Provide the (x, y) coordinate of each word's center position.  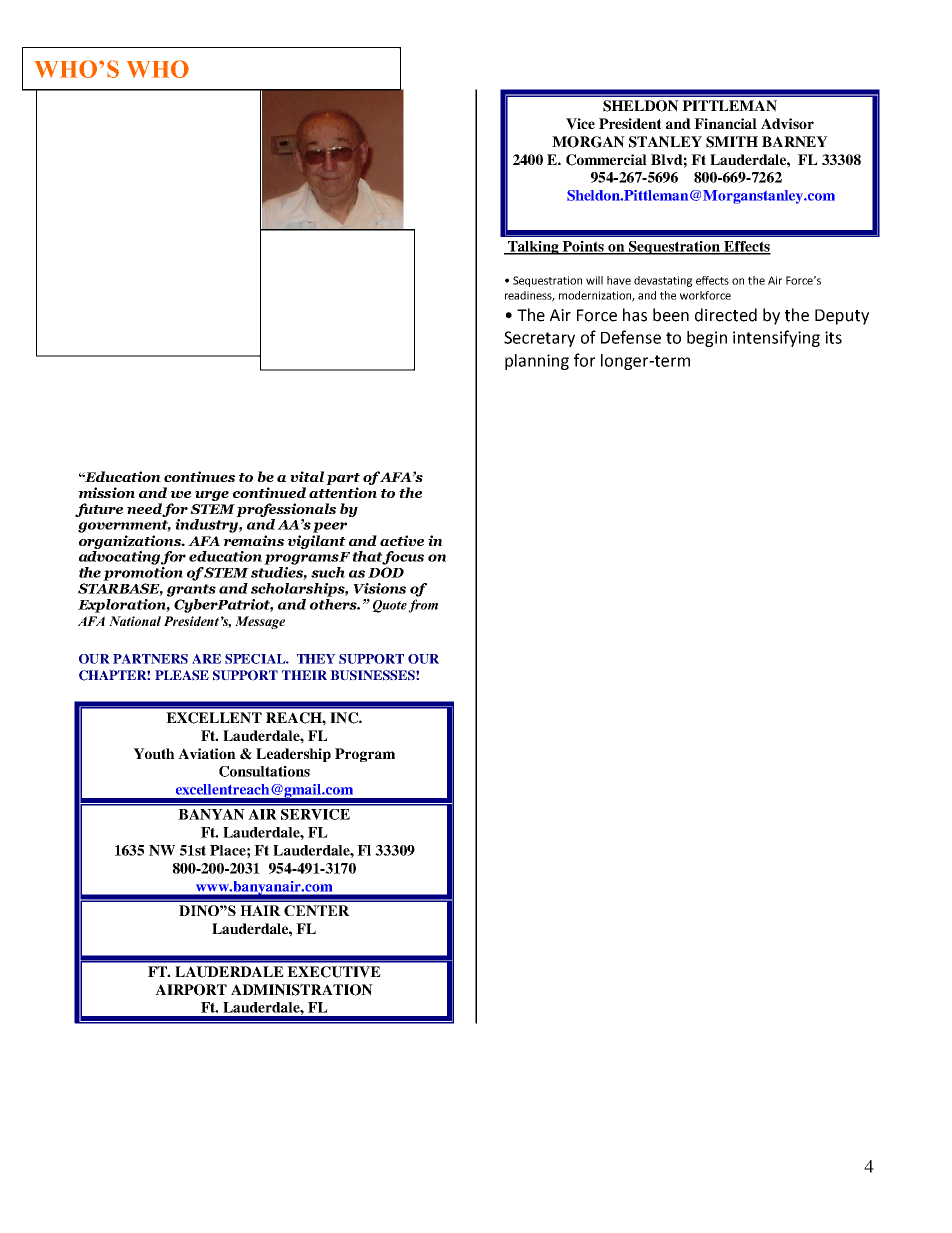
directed (726, 315)
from (423, 606)
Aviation (207, 753)
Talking (533, 248)
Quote (390, 606)
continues (199, 476)
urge (212, 496)
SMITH (732, 142)
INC (345, 718)
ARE (206, 659)
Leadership (293, 755)
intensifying (776, 338)
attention (343, 492)
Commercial (606, 160)
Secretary (539, 339)
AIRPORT (191, 990)
